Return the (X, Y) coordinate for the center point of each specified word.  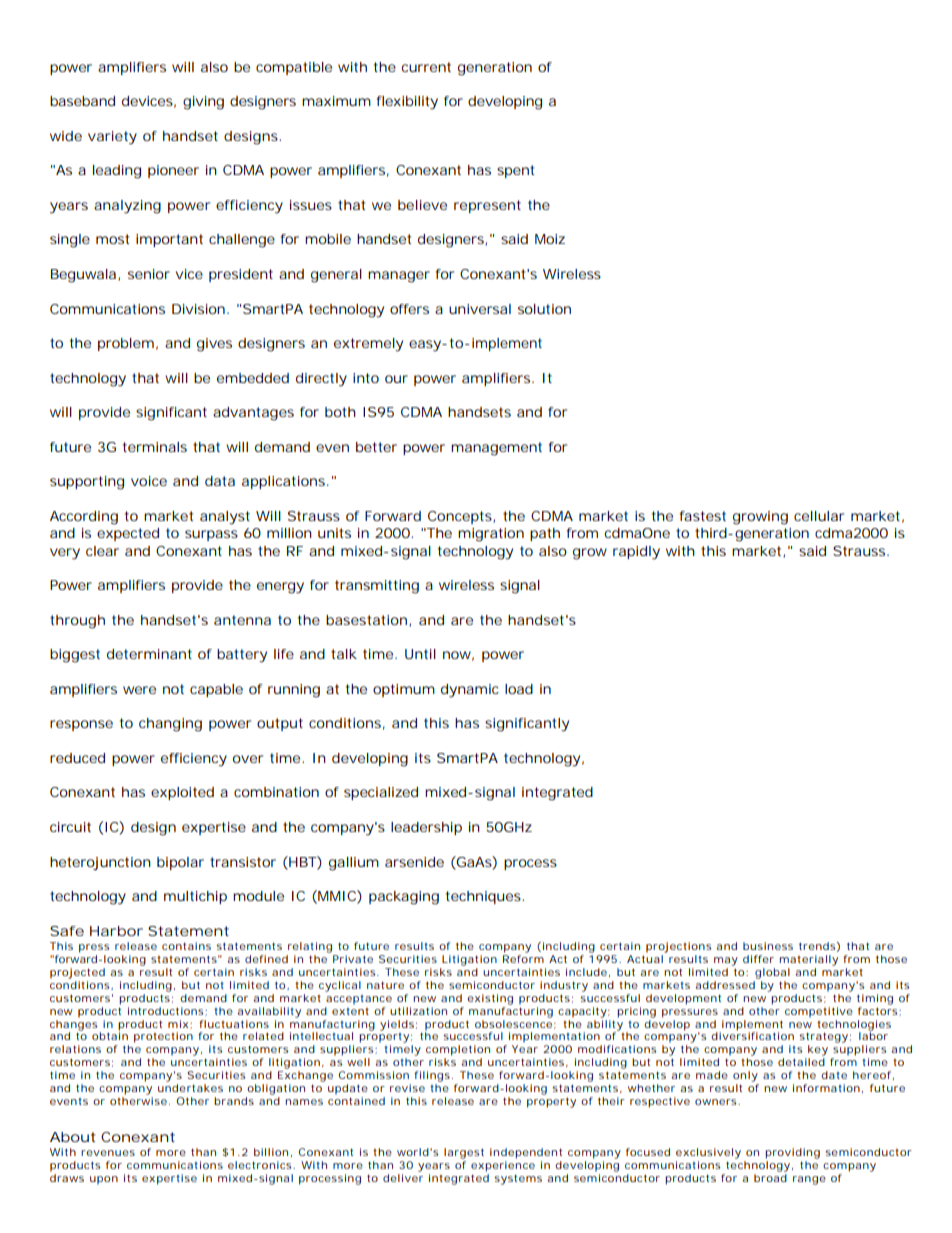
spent (515, 171)
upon (104, 1180)
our (396, 379)
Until (420, 654)
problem (126, 344)
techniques (484, 897)
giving (203, 103)
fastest (703, 516)
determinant (149, 654)
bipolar (180, 863)
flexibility (407, 103)
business (768, 946)
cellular (819, 516)
